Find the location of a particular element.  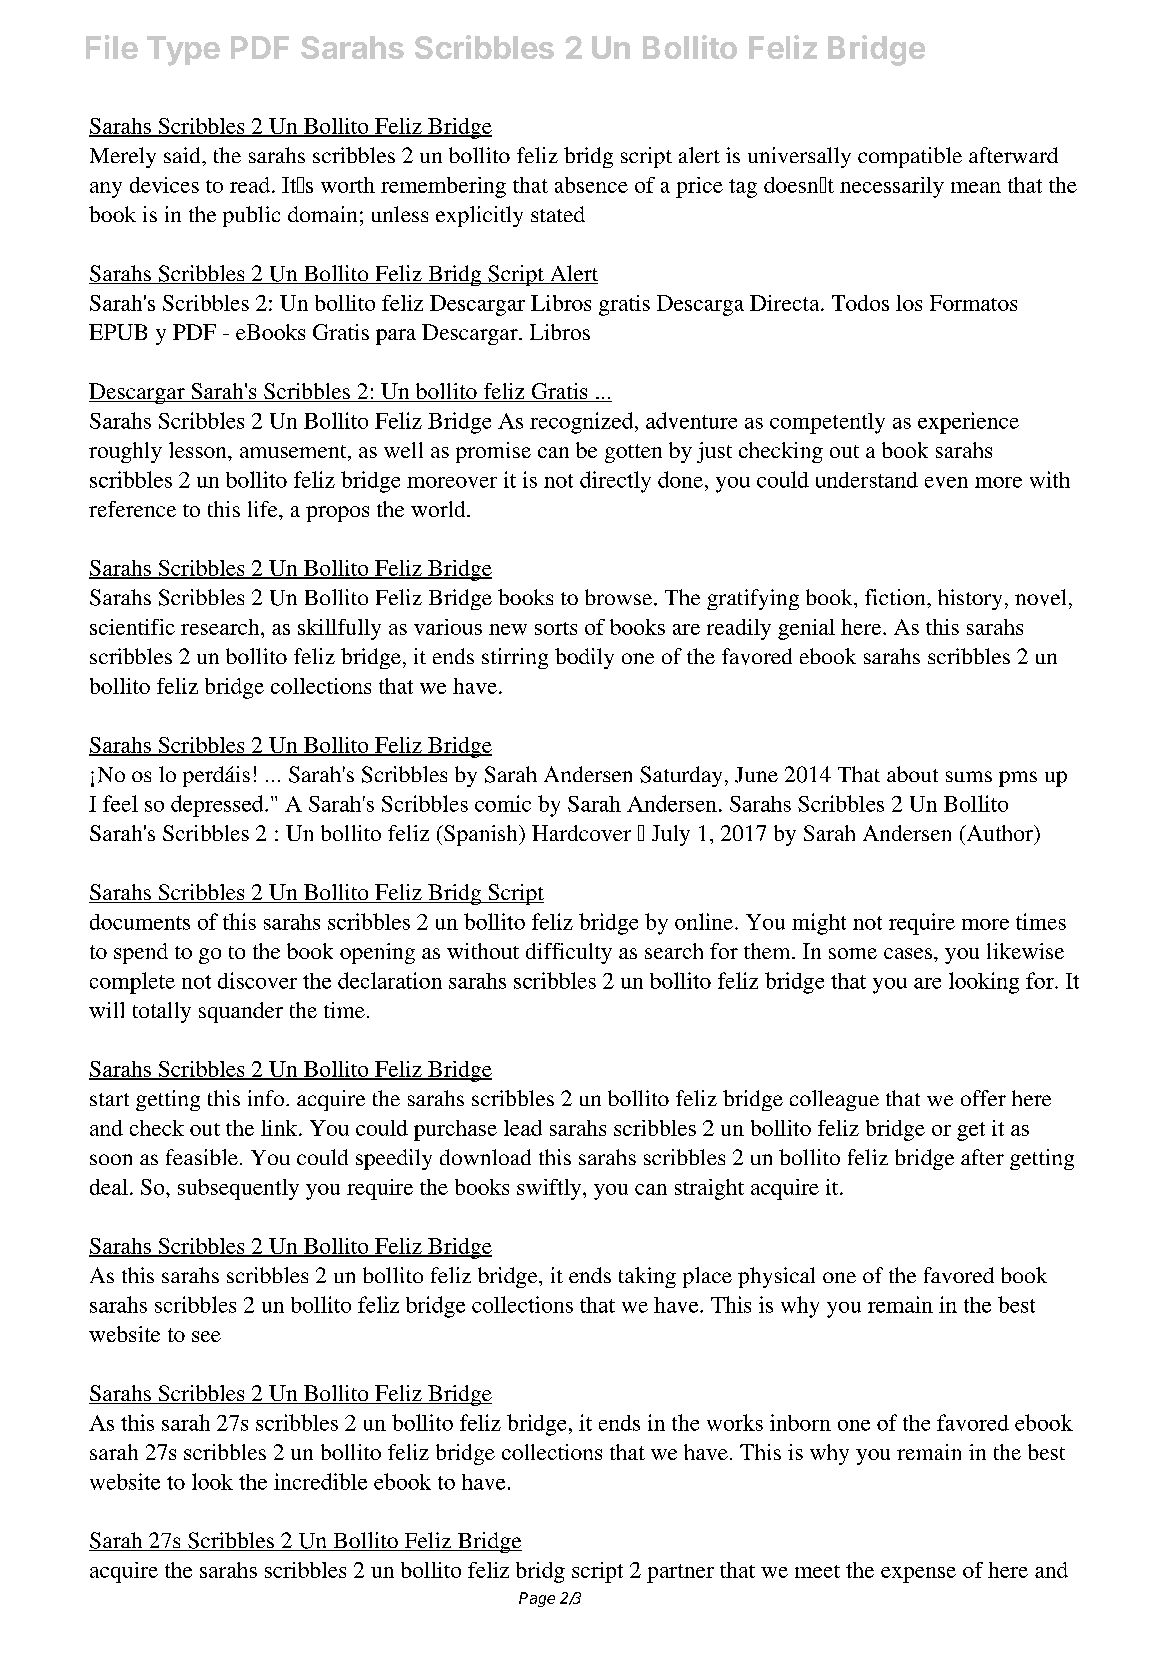

recognized is located at coordinates (583, 423).
